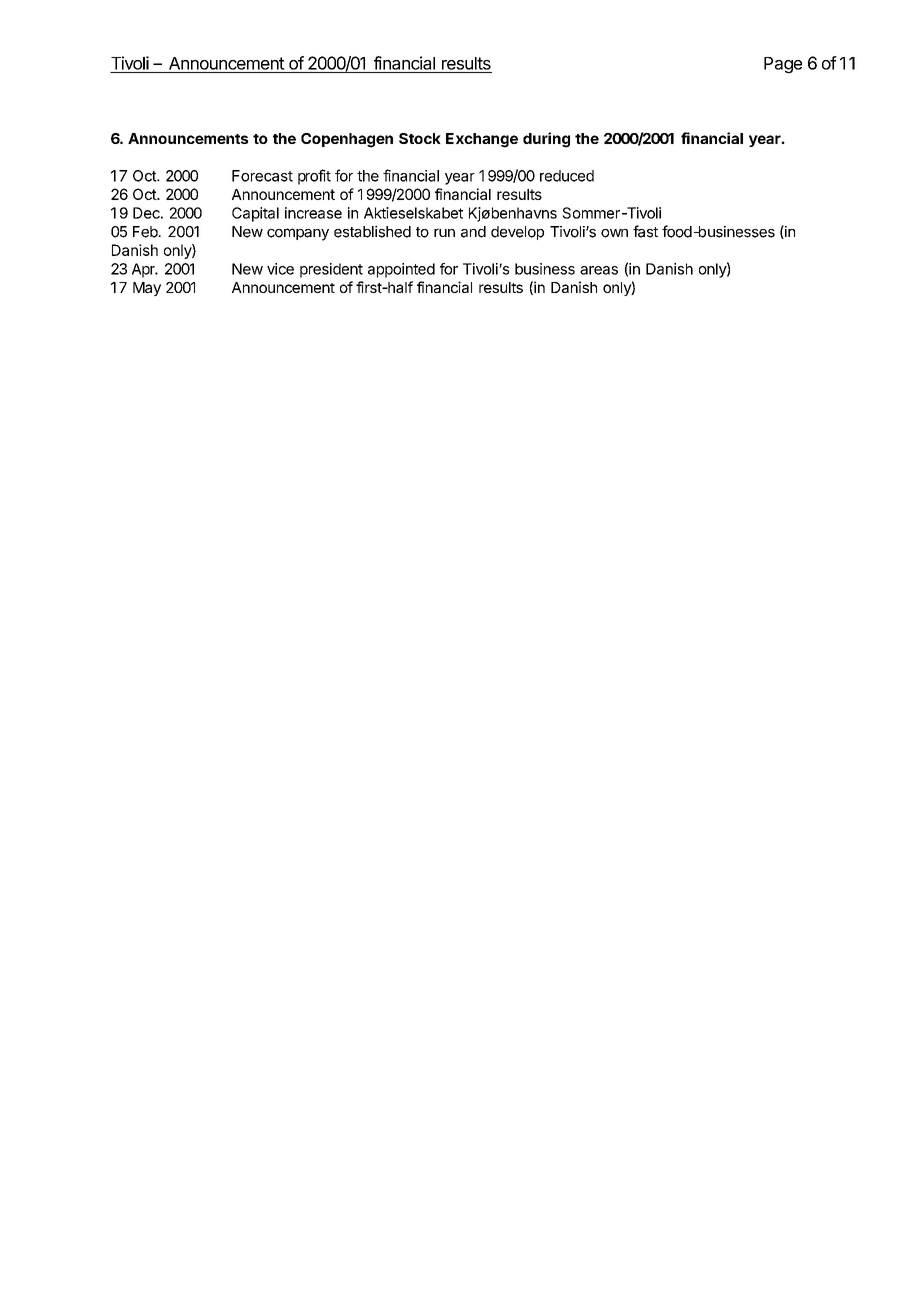 This image has width=924, height=1307. What do you see at coordinates (645, 231) in the image?
I see `fast` at bounding box center [645, 231].
